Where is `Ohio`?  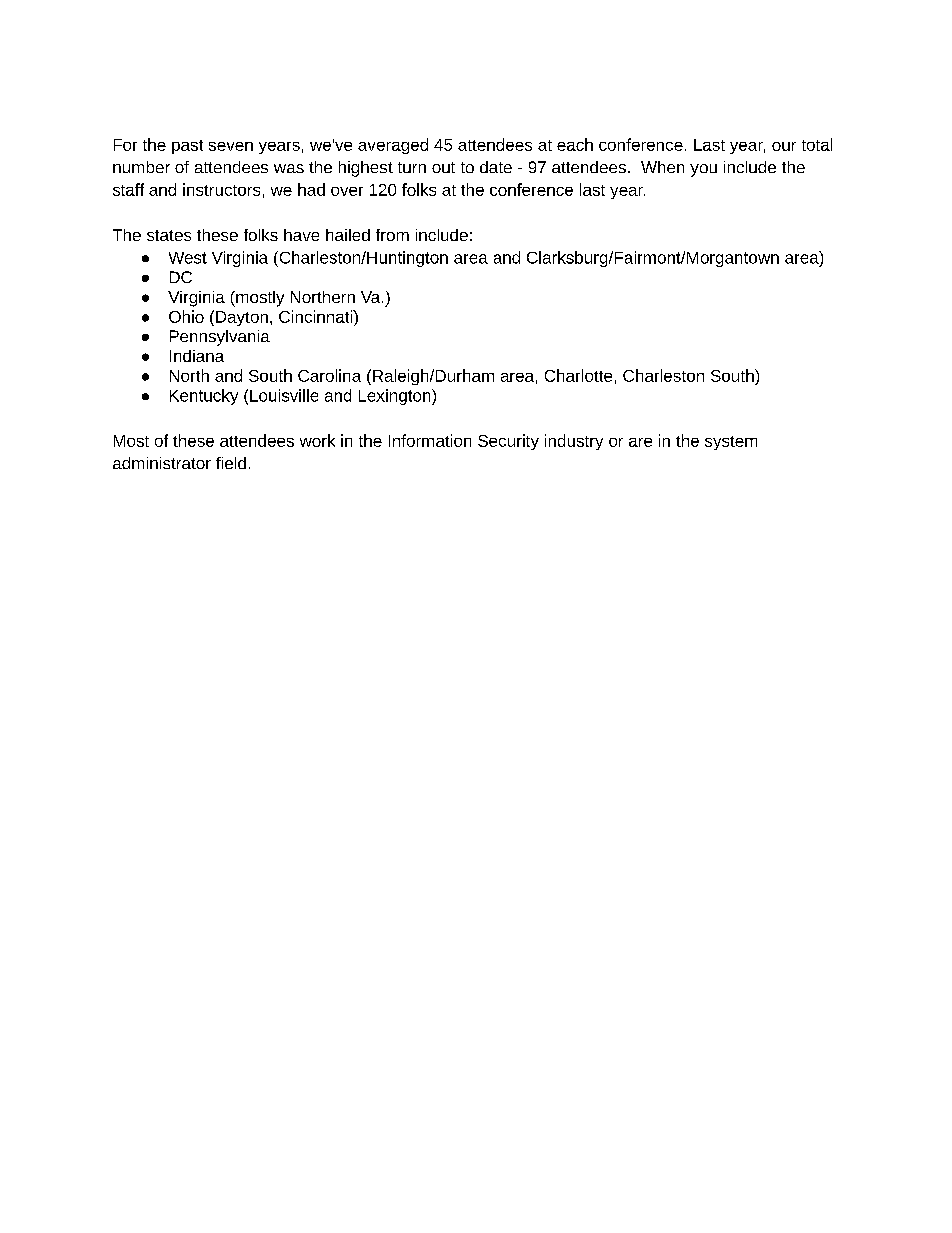 Ohio is located at coordinates (186, 316).
